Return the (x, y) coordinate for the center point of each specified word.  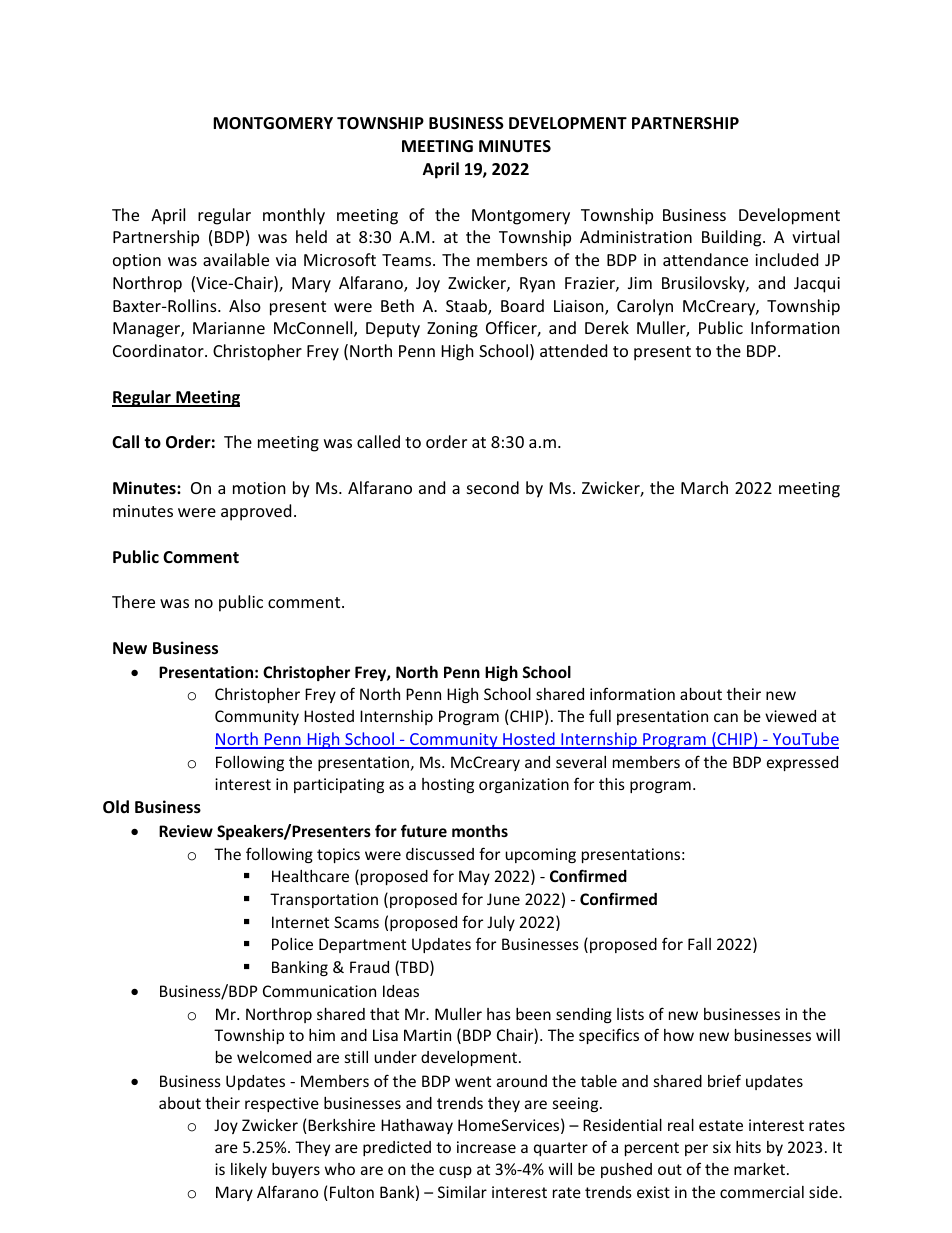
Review (186, 831)
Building (733, 238)
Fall (699, 944)
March (704, 487)
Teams (408, 260)
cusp (455, 1172)
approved (256, 512)
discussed (440, 854)
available (236, 259)
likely (249, 1170)
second (493, 487)
